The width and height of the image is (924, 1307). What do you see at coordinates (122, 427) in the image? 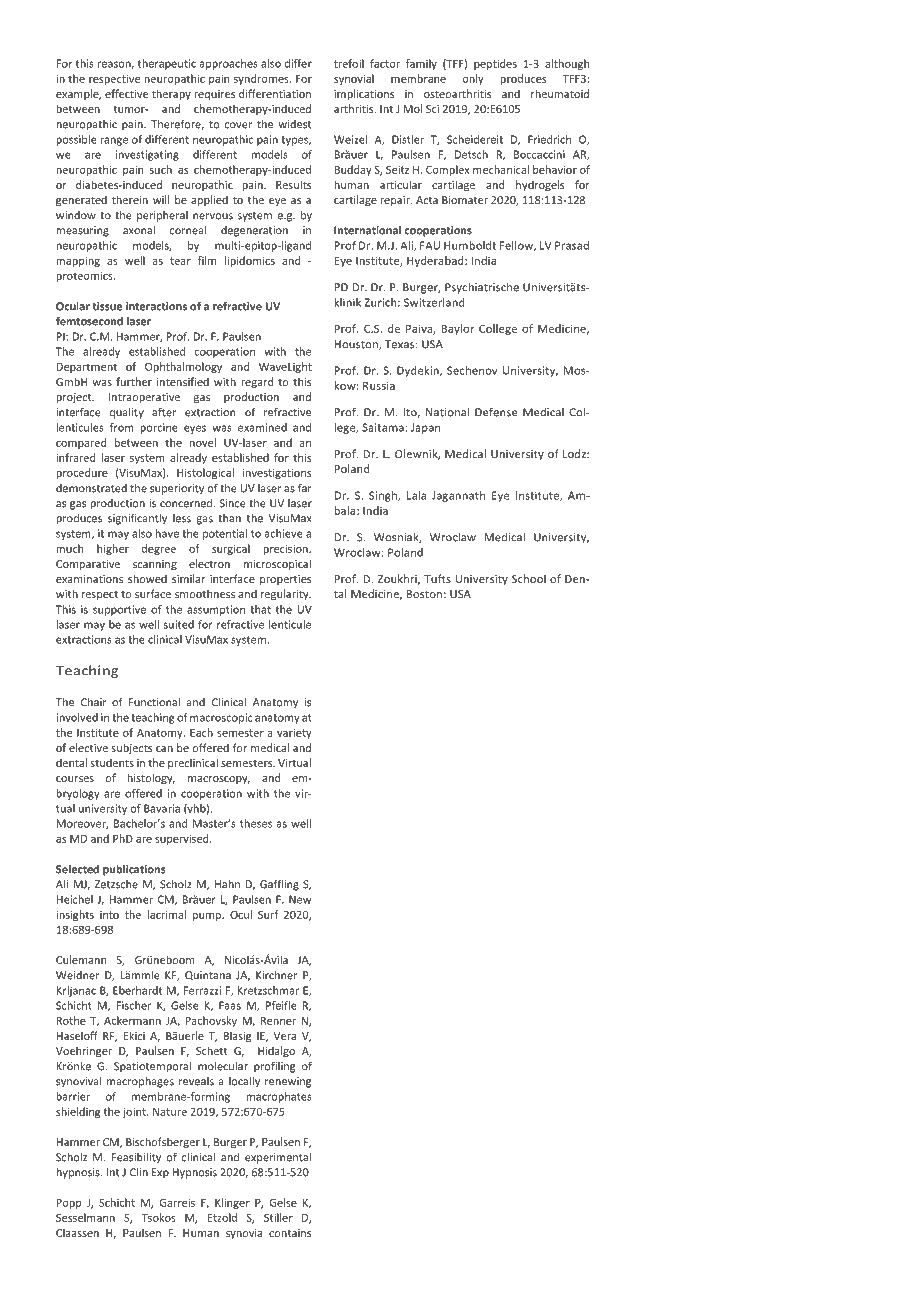
I see `from` at bounding box center [122, 427].
